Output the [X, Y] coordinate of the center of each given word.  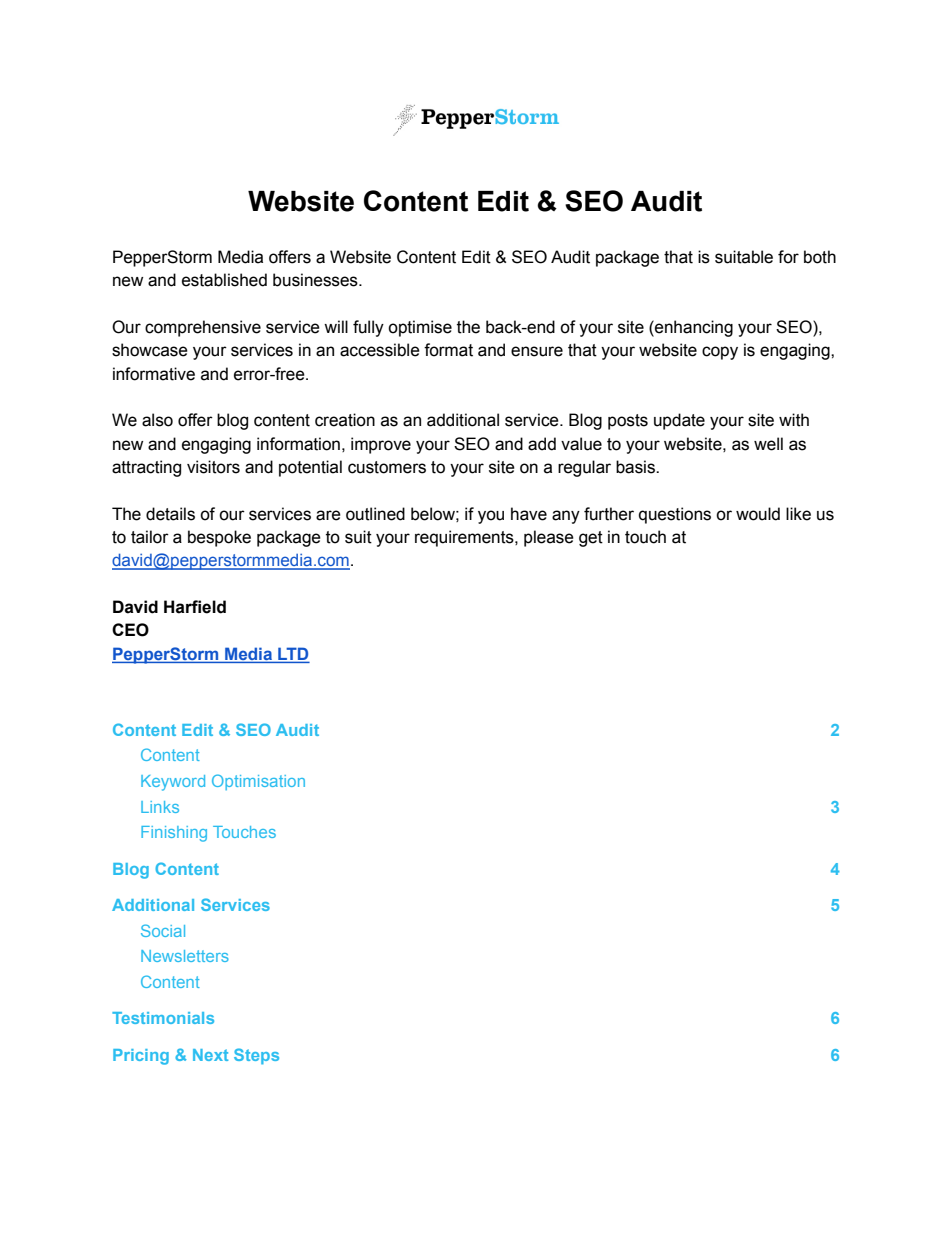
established [224, 280]
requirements [465, 538]
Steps [256, 1056]
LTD [292, 654]
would [758, 514]
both [820, 257]
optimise [420, 328]
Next [210, 1055]
